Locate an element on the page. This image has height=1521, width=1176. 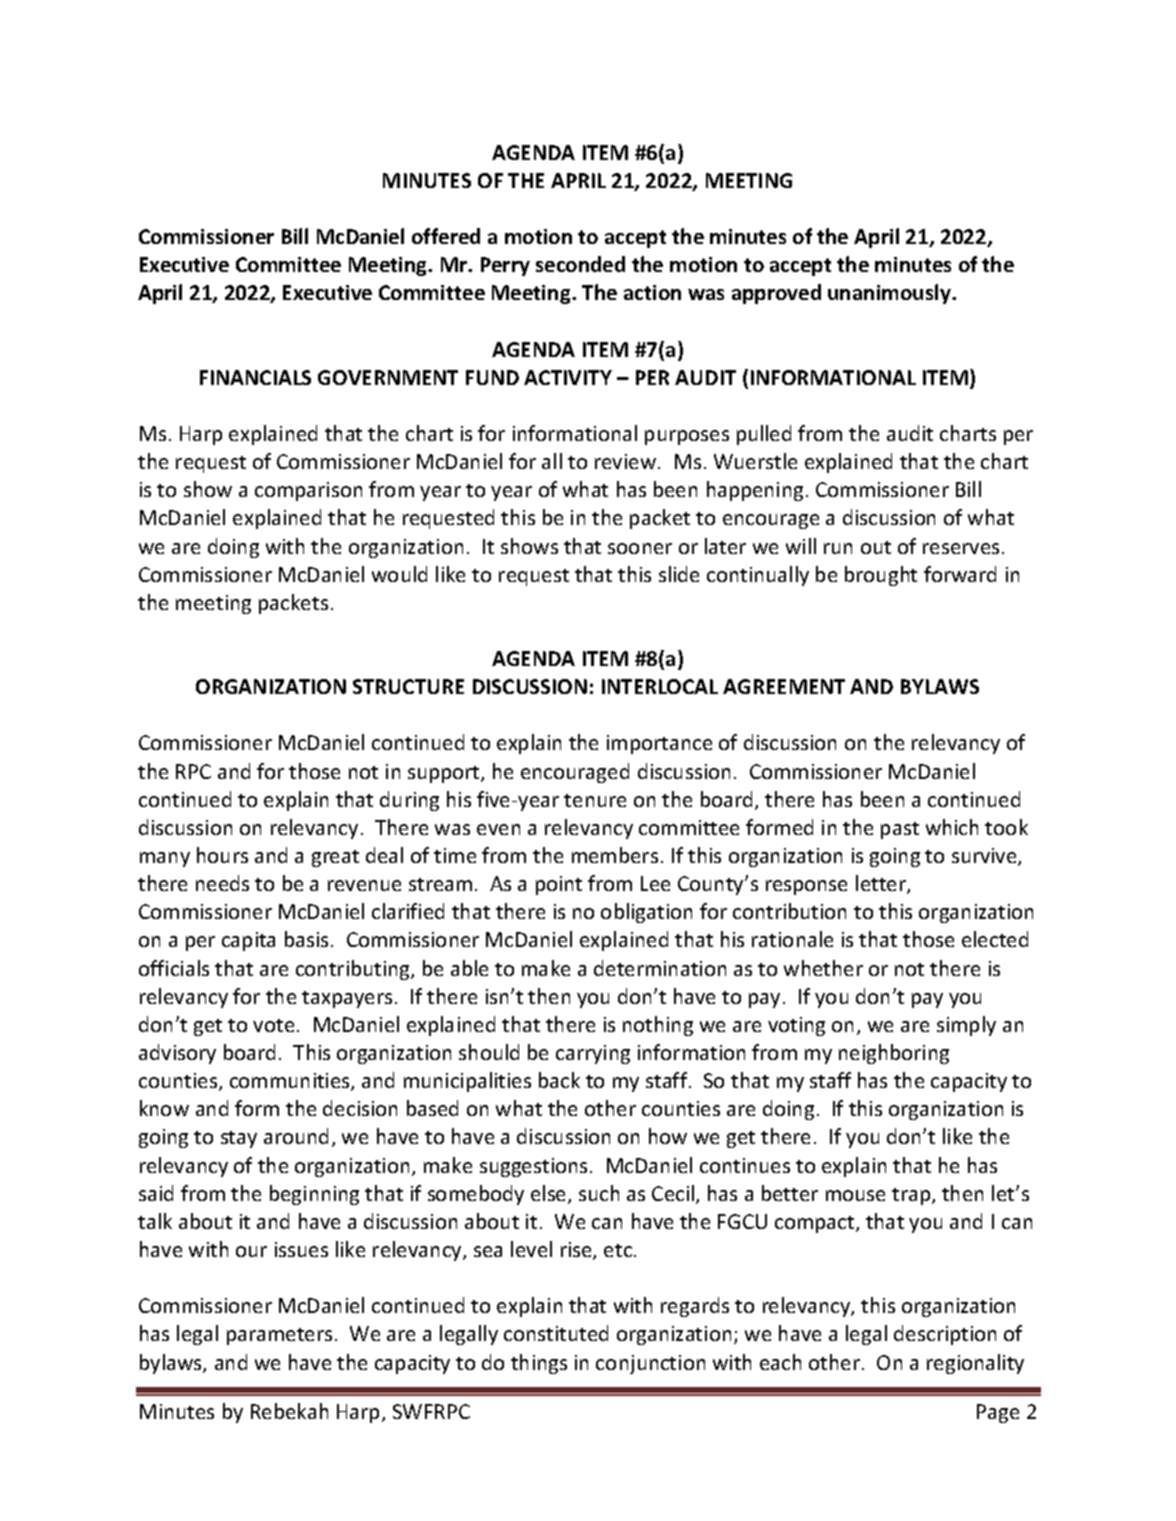
neighboring is located at coordinates (894, 1054).
